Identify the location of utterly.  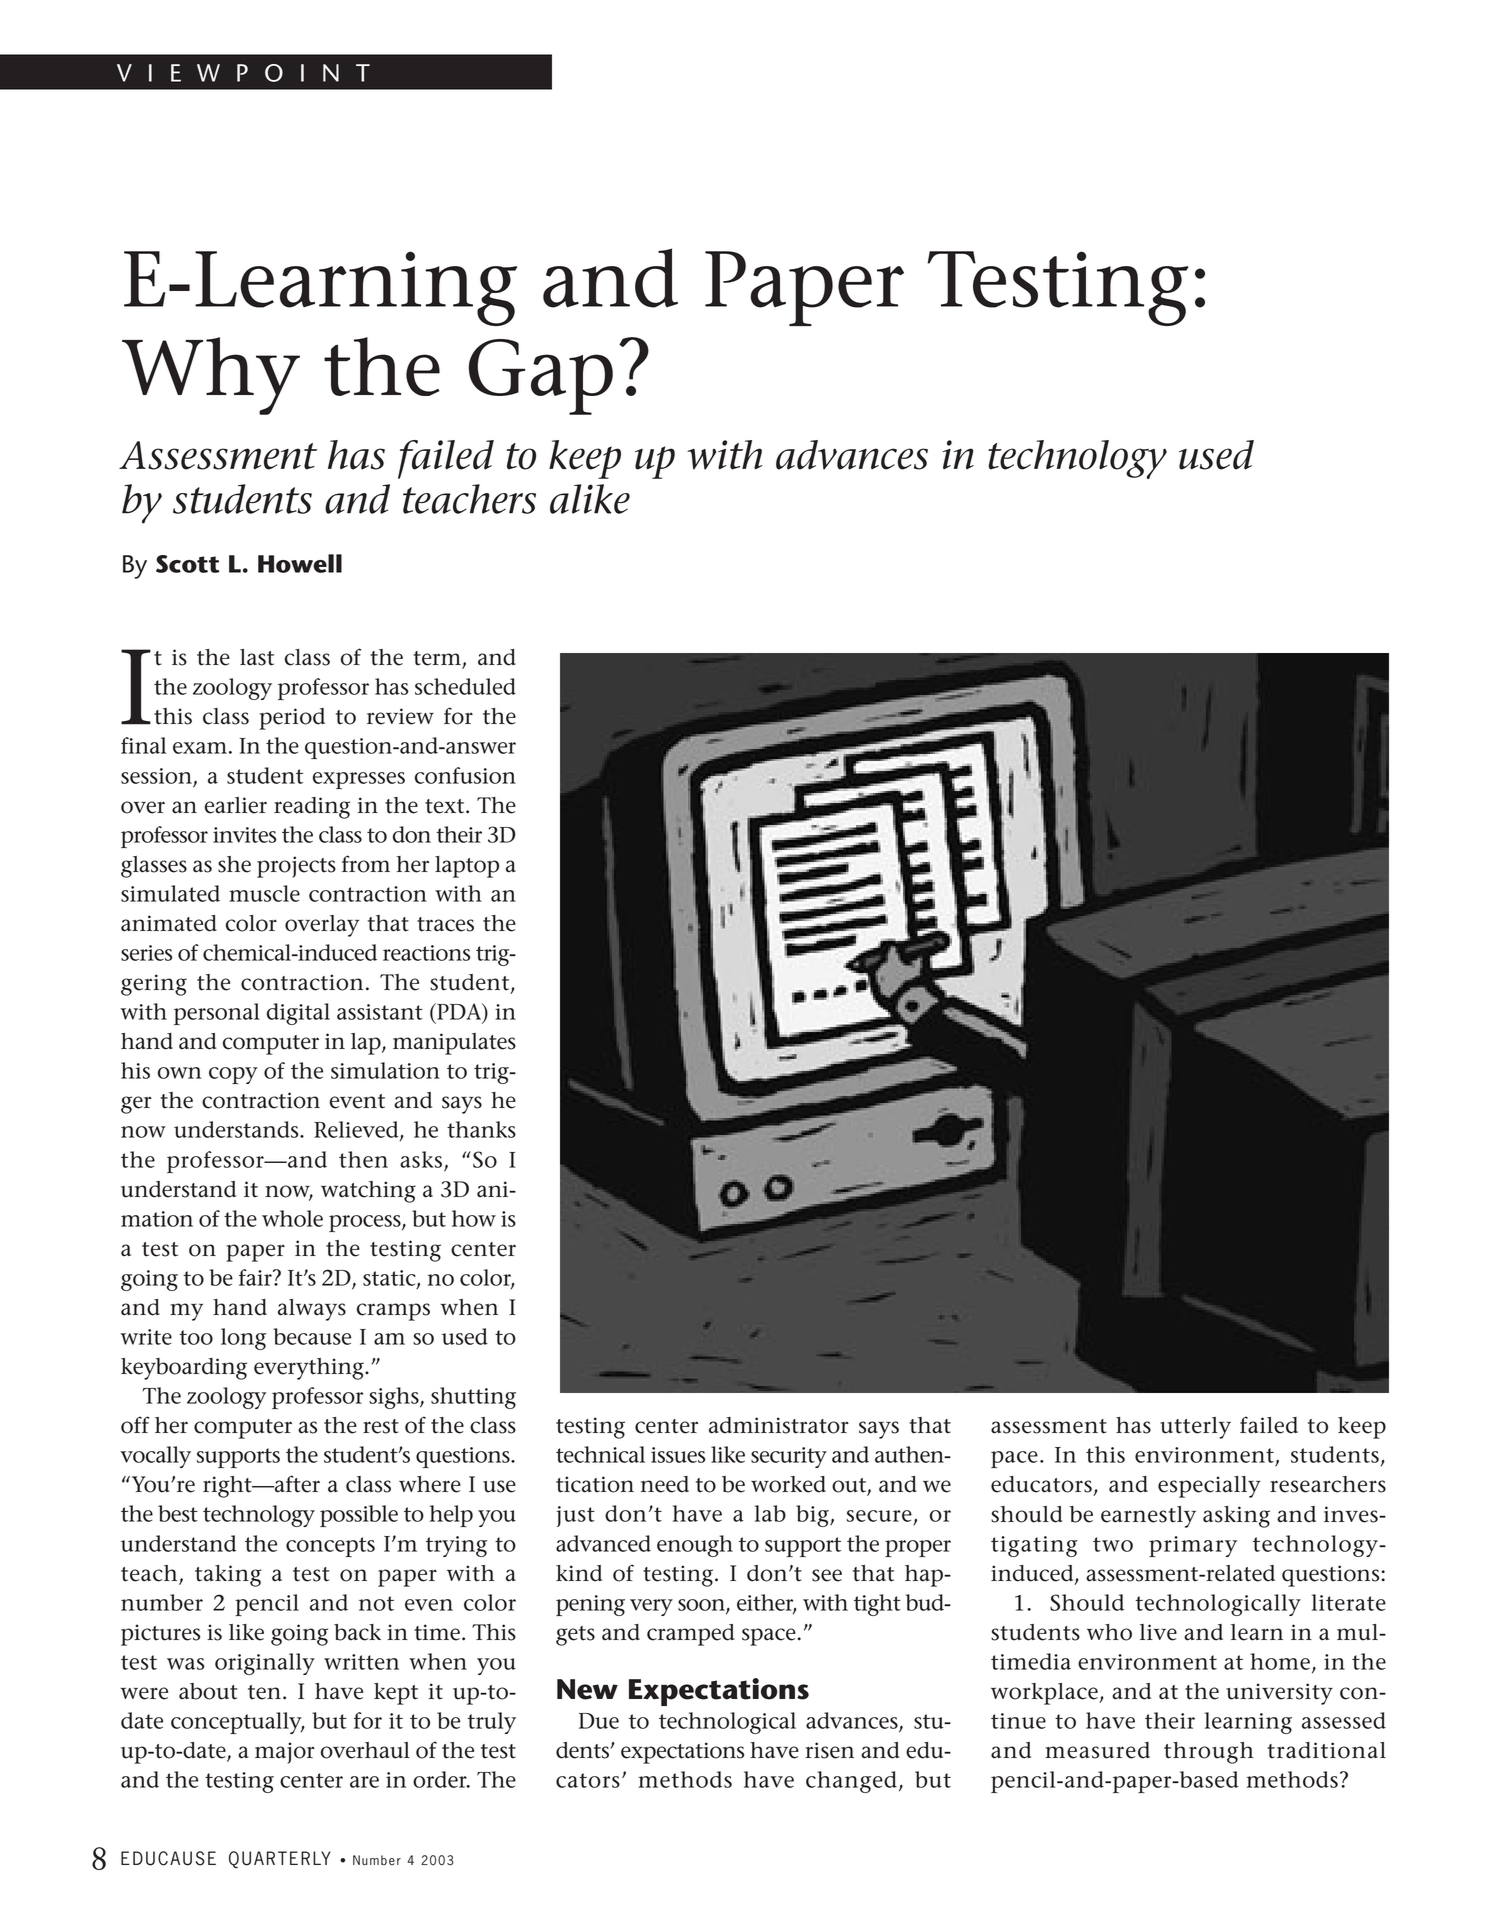
(1195, 1428).
